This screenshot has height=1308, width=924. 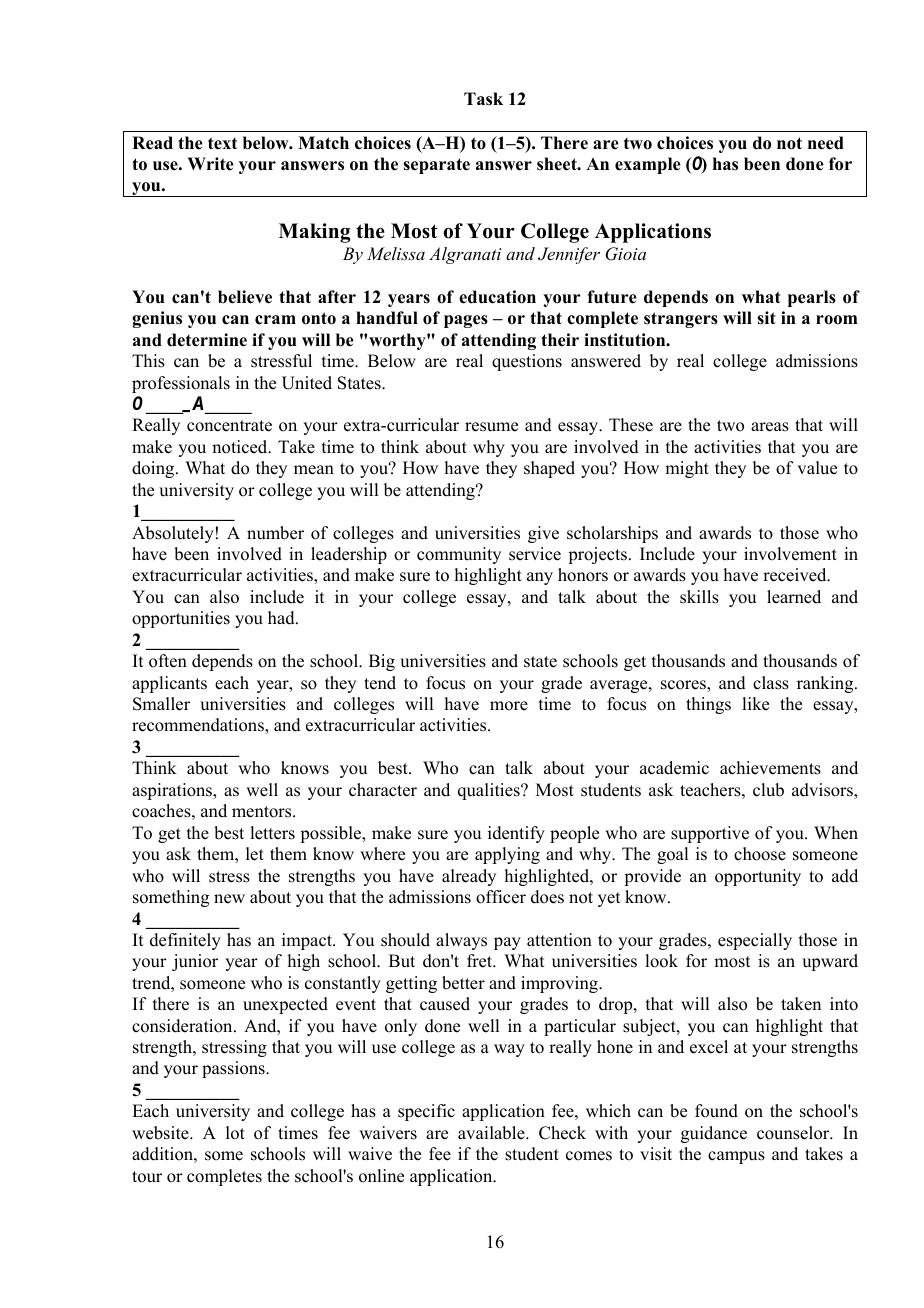 What do you see at coordinates (770, 427) in the screenshot?
I see `areas` at bounding box center [770, 427].
